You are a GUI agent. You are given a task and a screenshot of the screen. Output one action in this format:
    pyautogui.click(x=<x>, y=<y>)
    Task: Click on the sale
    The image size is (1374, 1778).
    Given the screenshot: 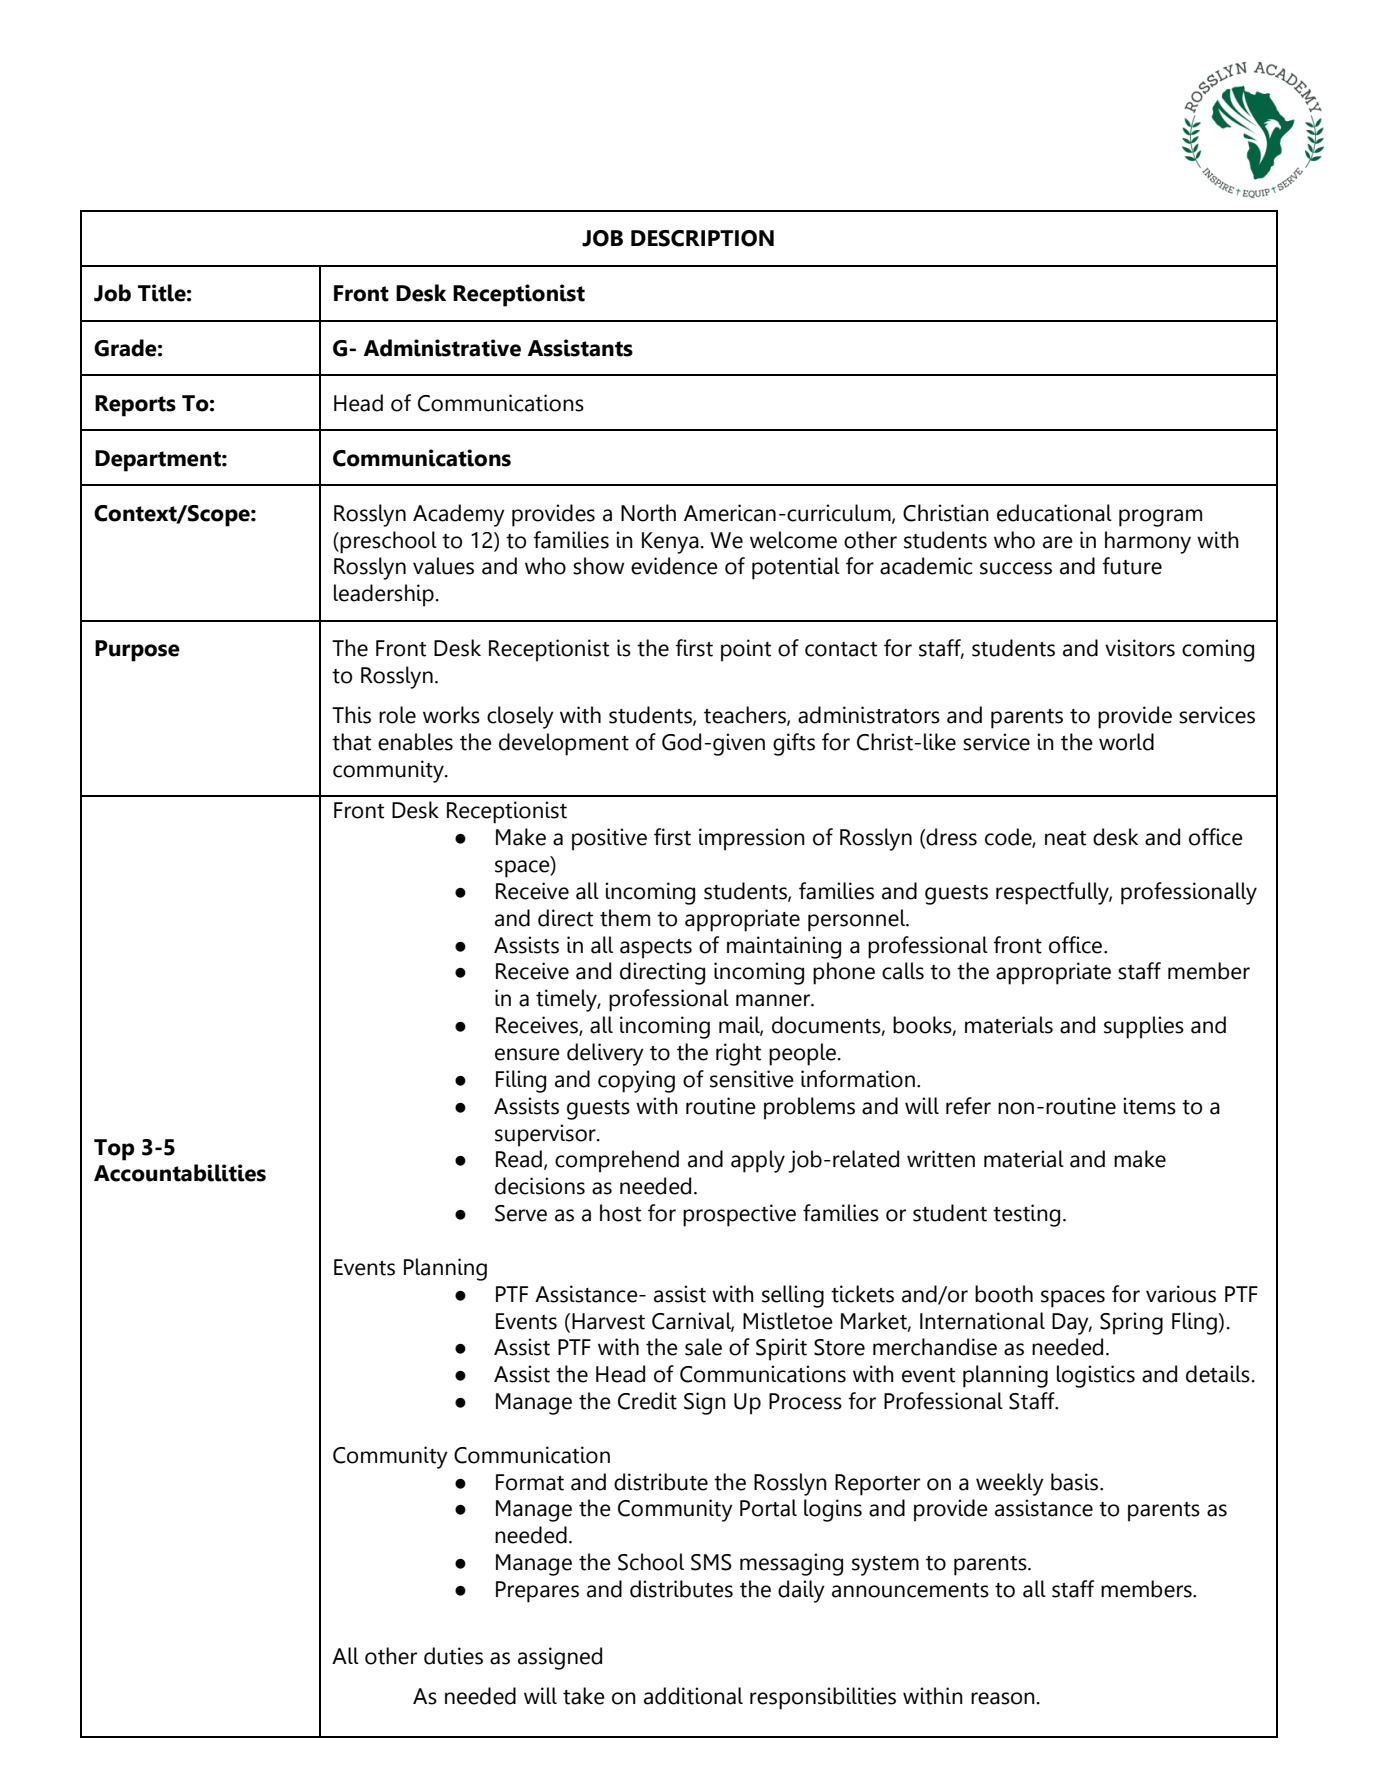 What is the action you would take?
    pyautogui.click(x=703, y=1347)
